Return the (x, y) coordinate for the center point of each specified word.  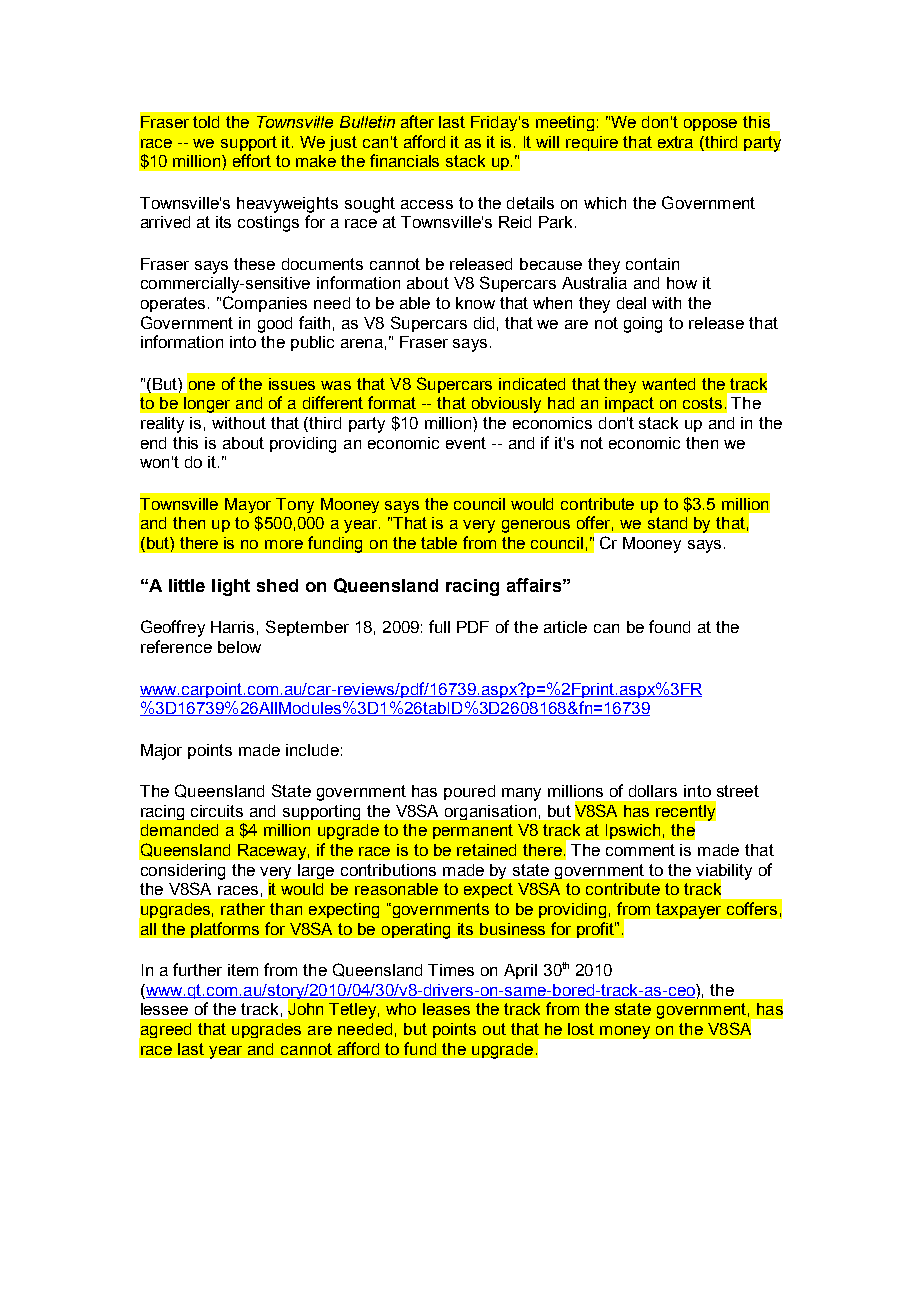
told (206, 122)
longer (207, 405)
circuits (217, 811)
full (439, 626)
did (484, 323)
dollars (653, 791)
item (243, 970)
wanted (668, 384)
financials (404, 160)
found (669, 626)
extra (675, 142)
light (231, 587)
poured (469, 792)
